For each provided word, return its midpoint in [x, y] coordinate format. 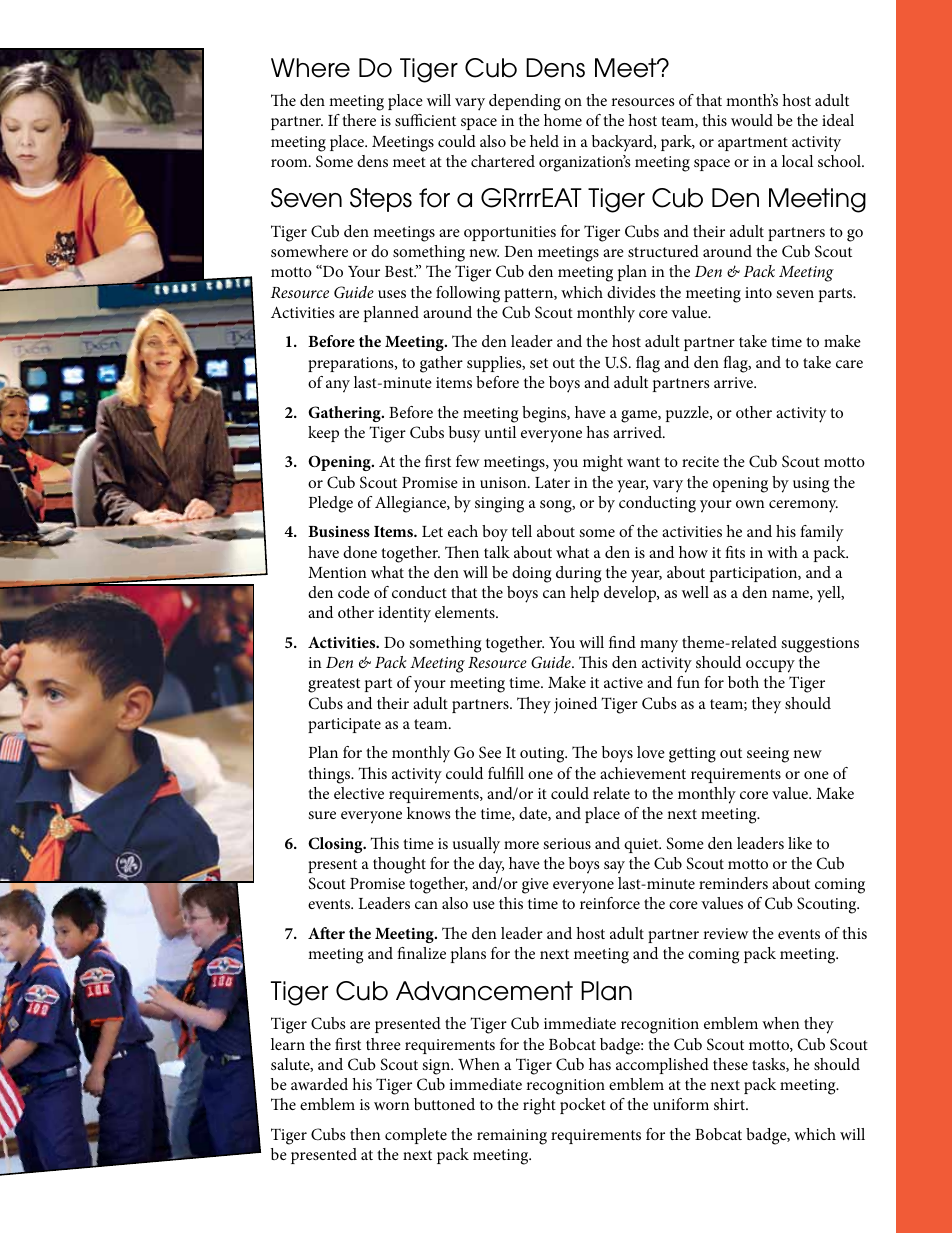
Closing [336, 845]
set [539, 363]
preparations [352, 364]
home [563, 120]
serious [567, 843]
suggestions [820, 645]
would [752, 120]
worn [392, 1106]
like [800, 843]
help [584, 594]
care [849, 364]
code [354, 592]
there [359, 120]
